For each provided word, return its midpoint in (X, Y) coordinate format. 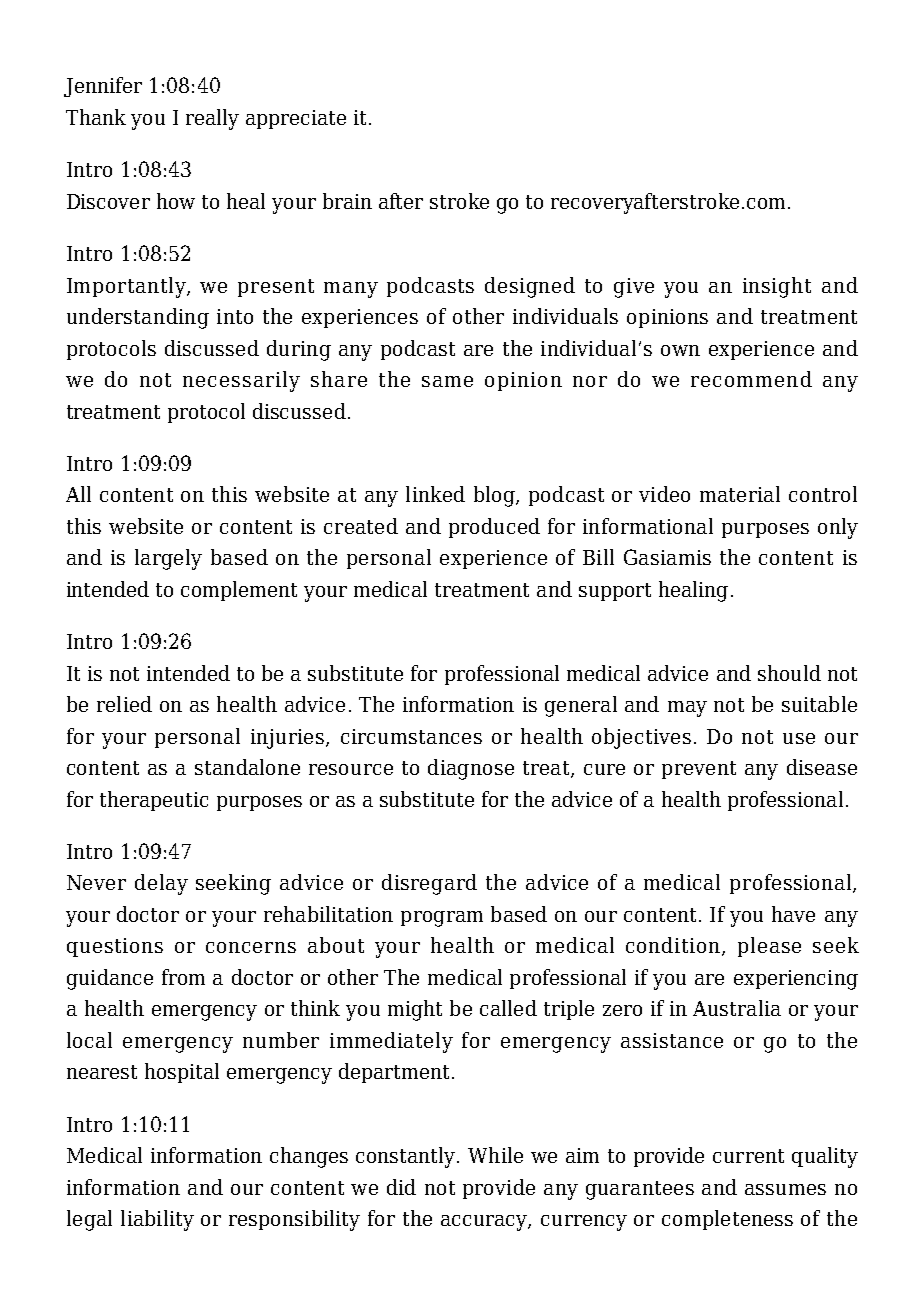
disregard (429, 884)
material (740, 494)
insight (777, 287)
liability (157, 1220)
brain (347, 201)
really (212, 119)
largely (168, 559)
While (495, 1155)
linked (435, 494)
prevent (699, 770)
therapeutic (154, 801)
